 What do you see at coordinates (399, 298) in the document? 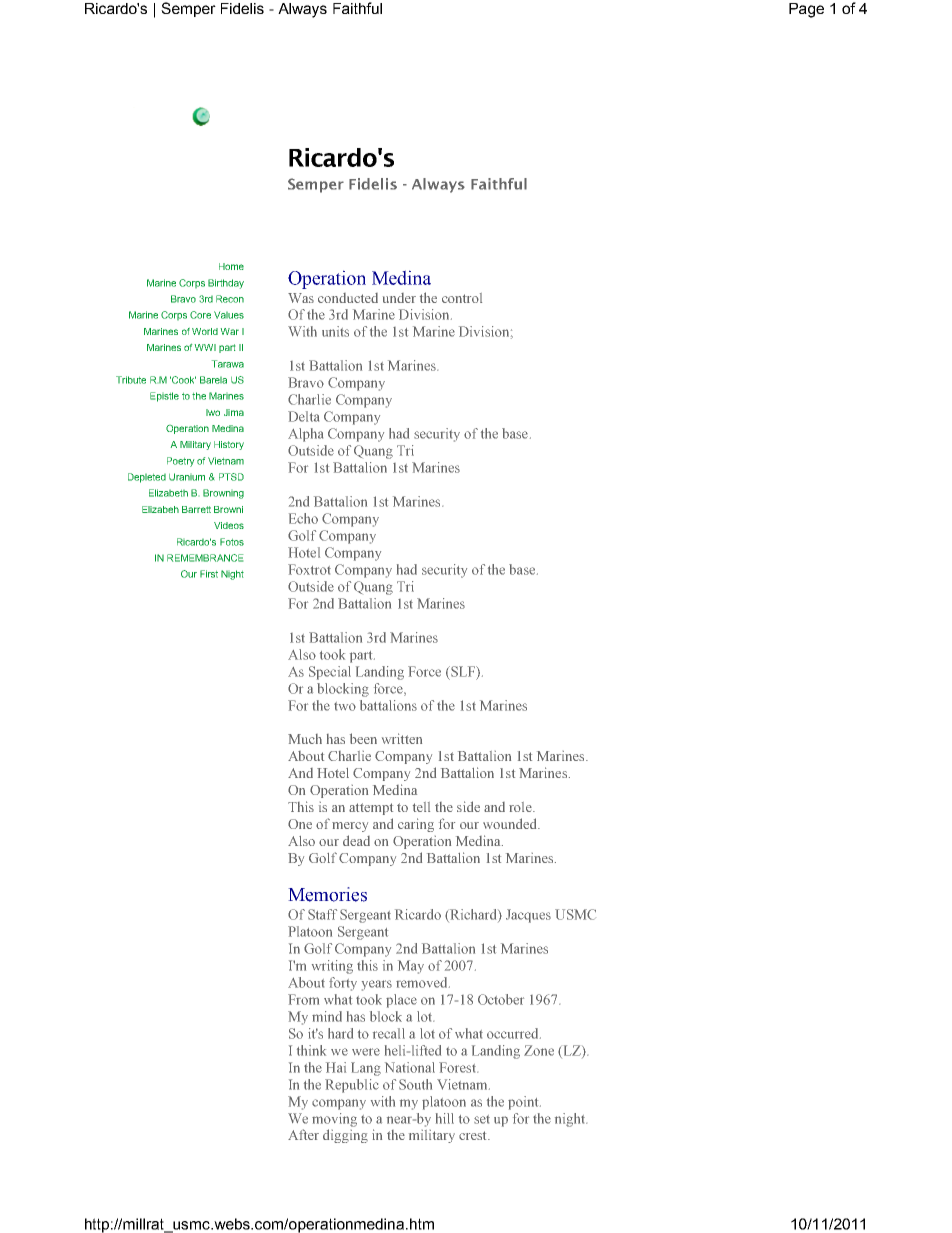
I see `under` at bounding box center [399, 298].
